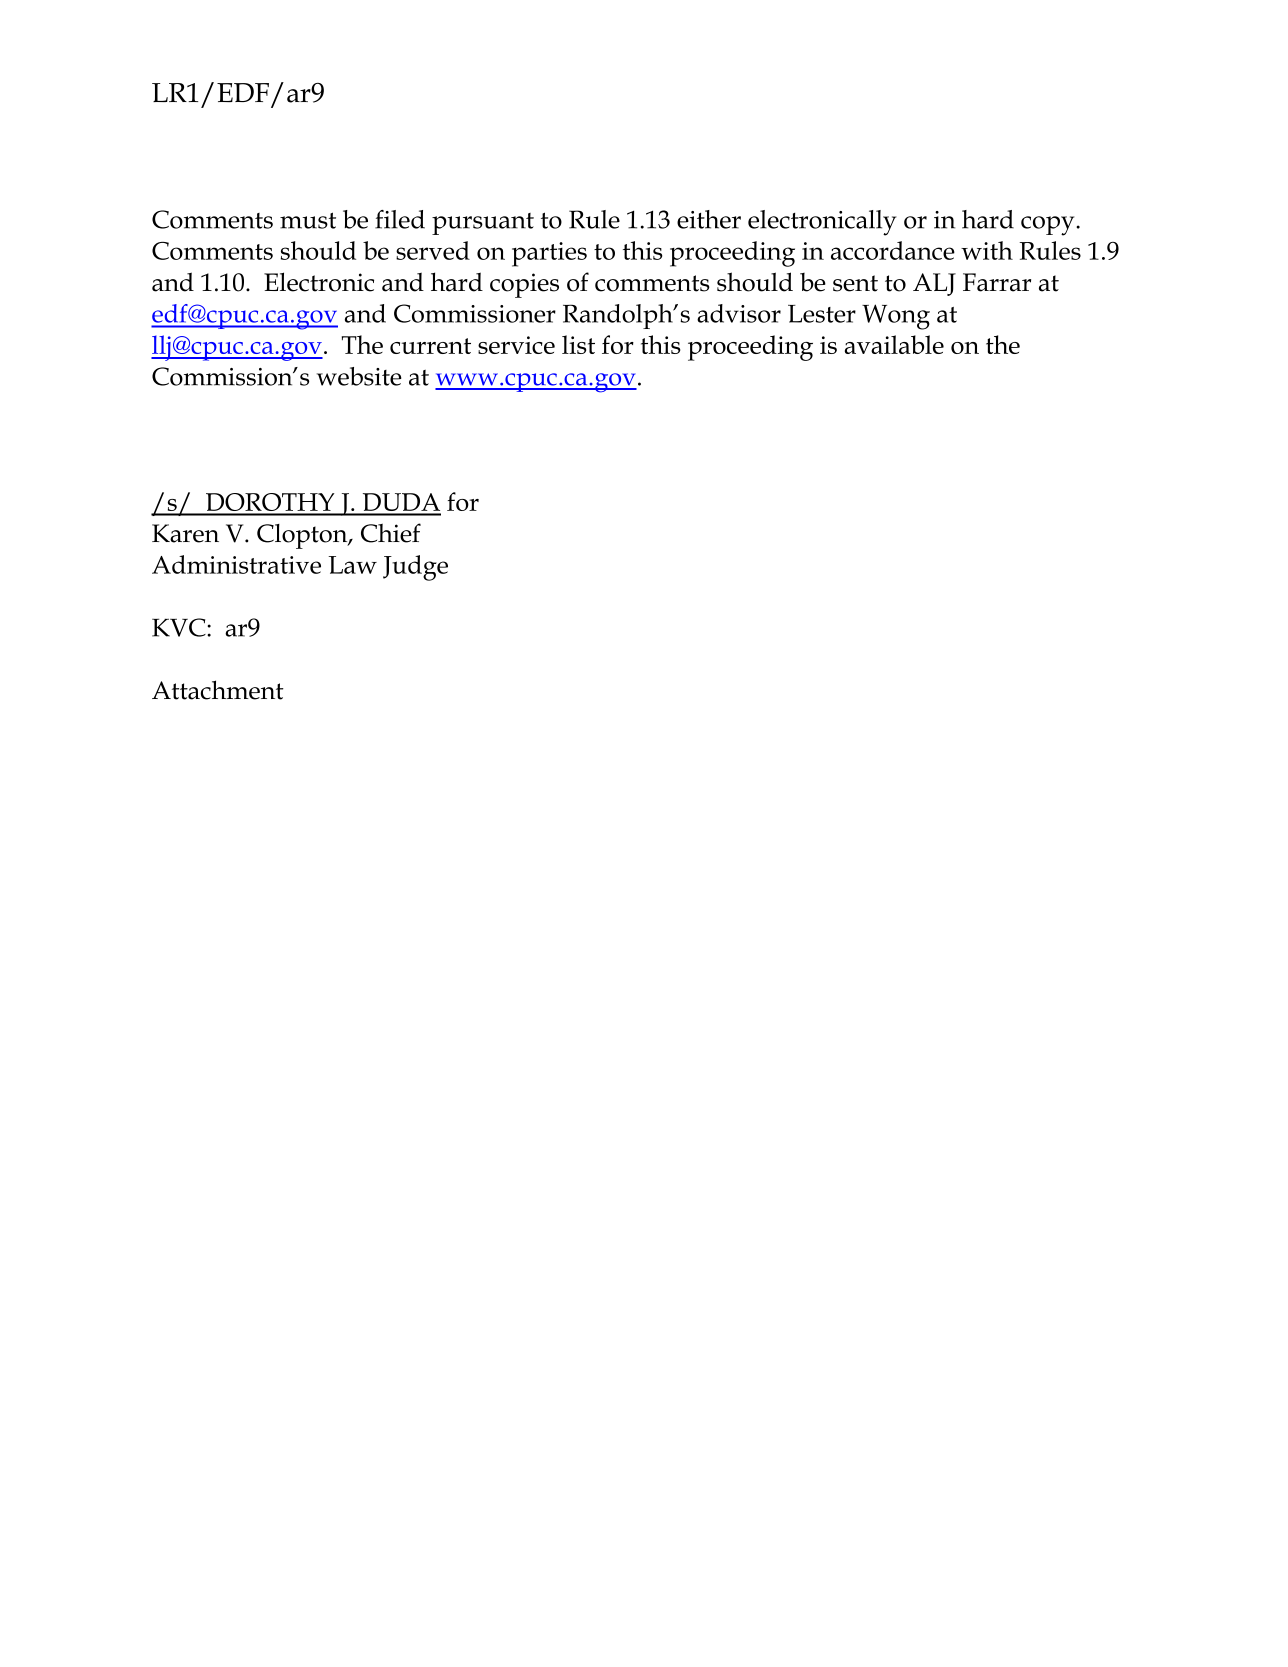  I want to click on available, so click(894, 344).
